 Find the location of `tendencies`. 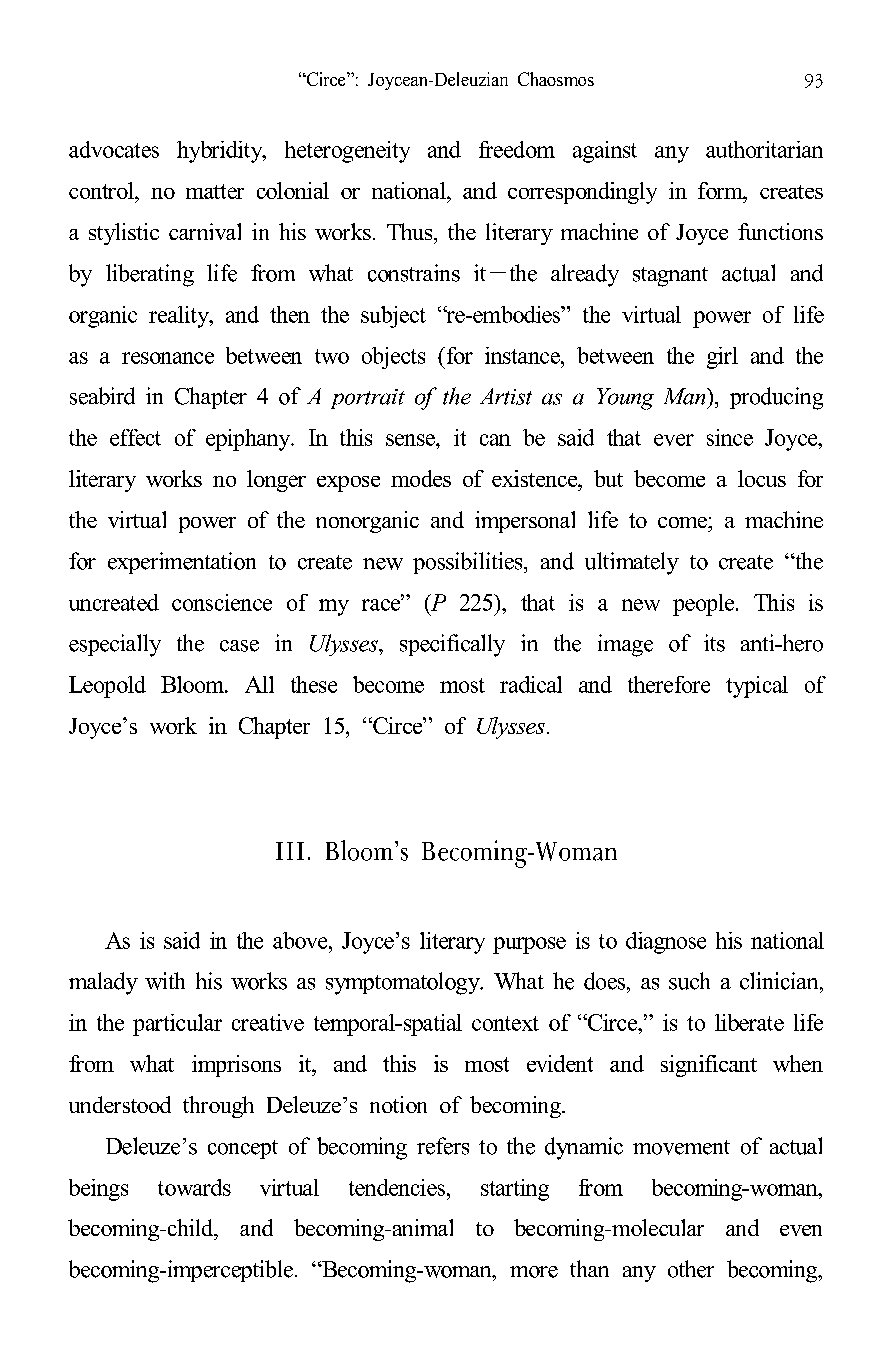

tendencies is located at coordinates (398, 1187).
